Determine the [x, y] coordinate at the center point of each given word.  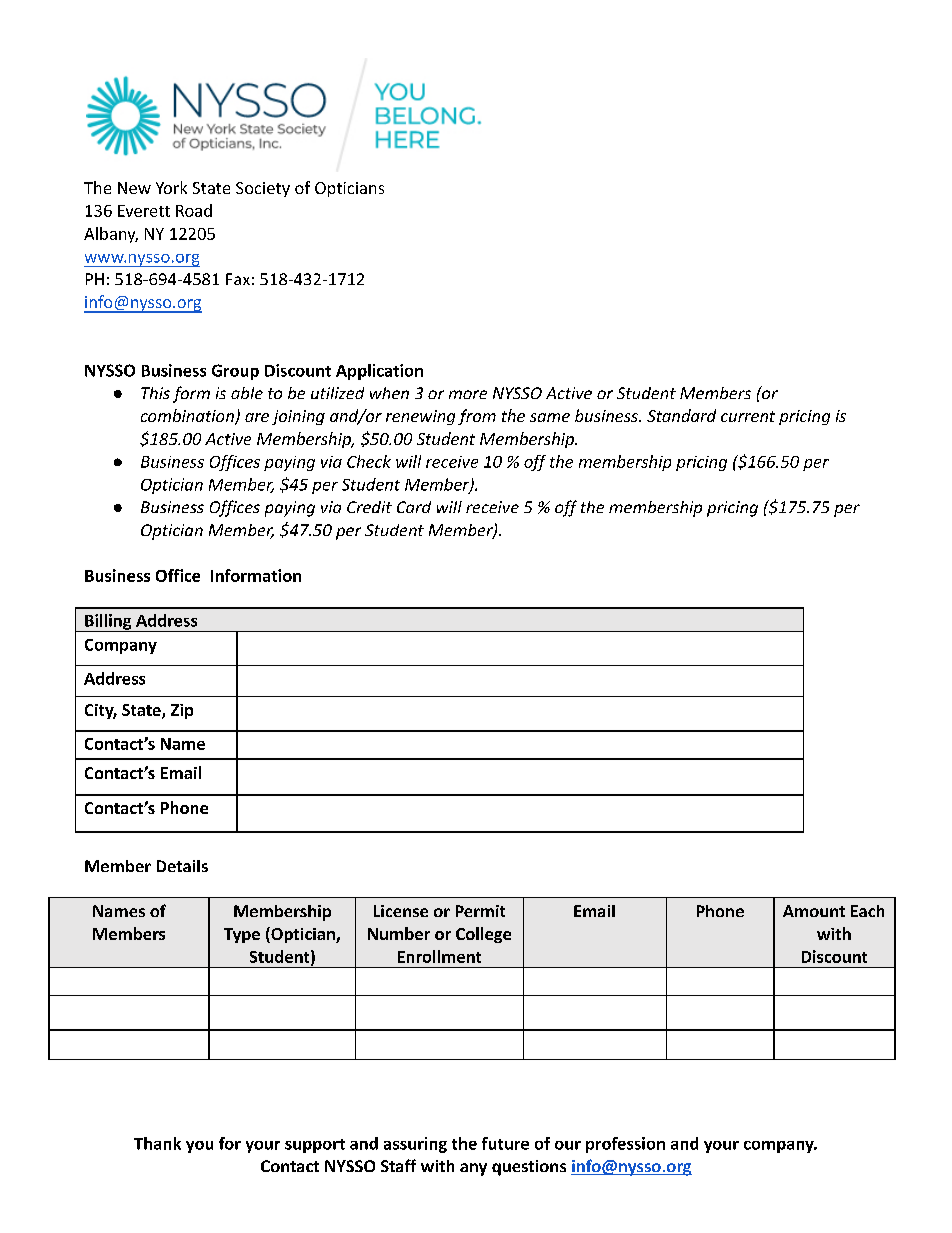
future [505, 1143]
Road [194, 210]
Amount [814, 911]
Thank [157, 1143]
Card [414, 507]
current [748, 416]
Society [263, 189]
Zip [182, 711]
